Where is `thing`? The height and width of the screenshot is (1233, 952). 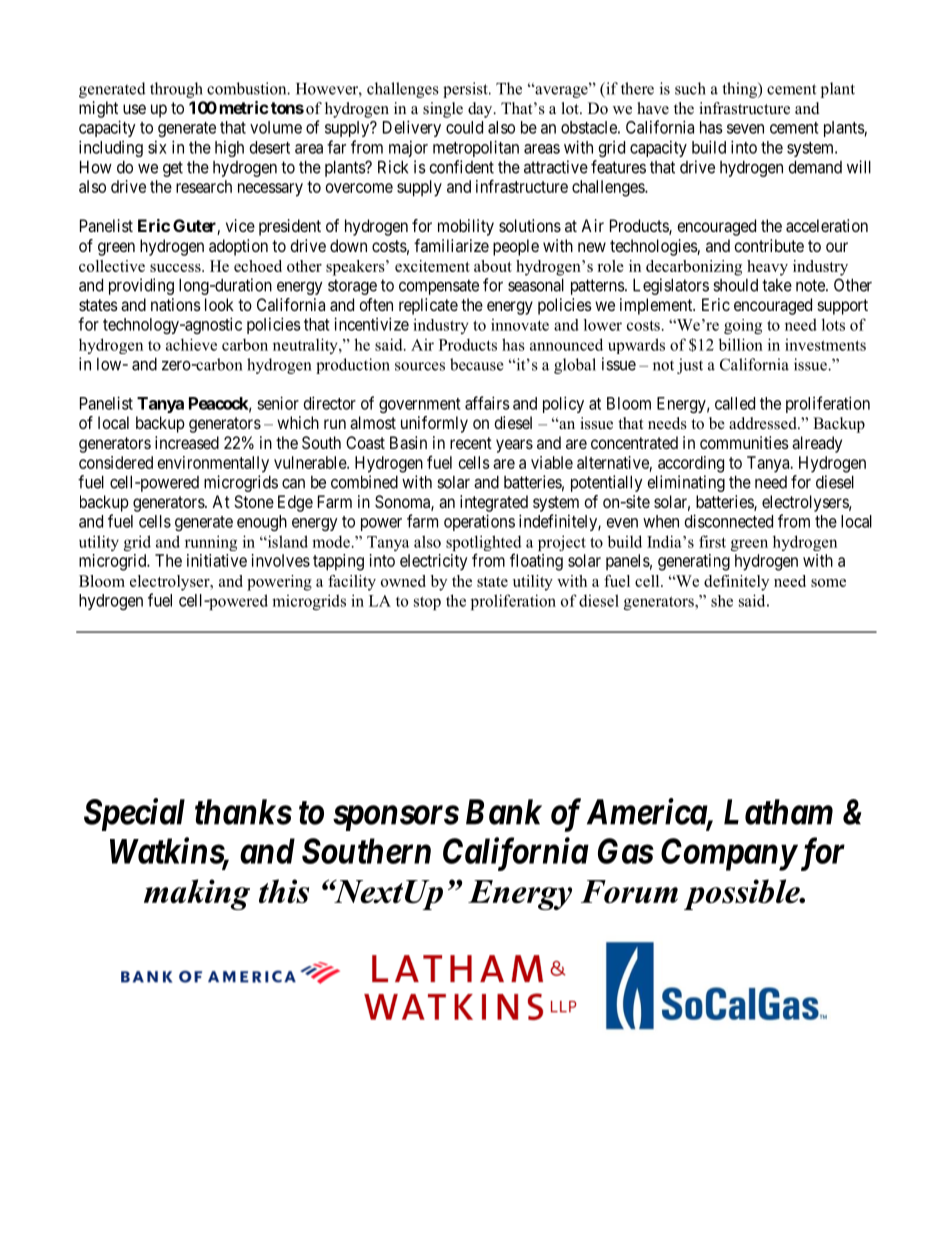
thing is located at coordinates (741, 90).
